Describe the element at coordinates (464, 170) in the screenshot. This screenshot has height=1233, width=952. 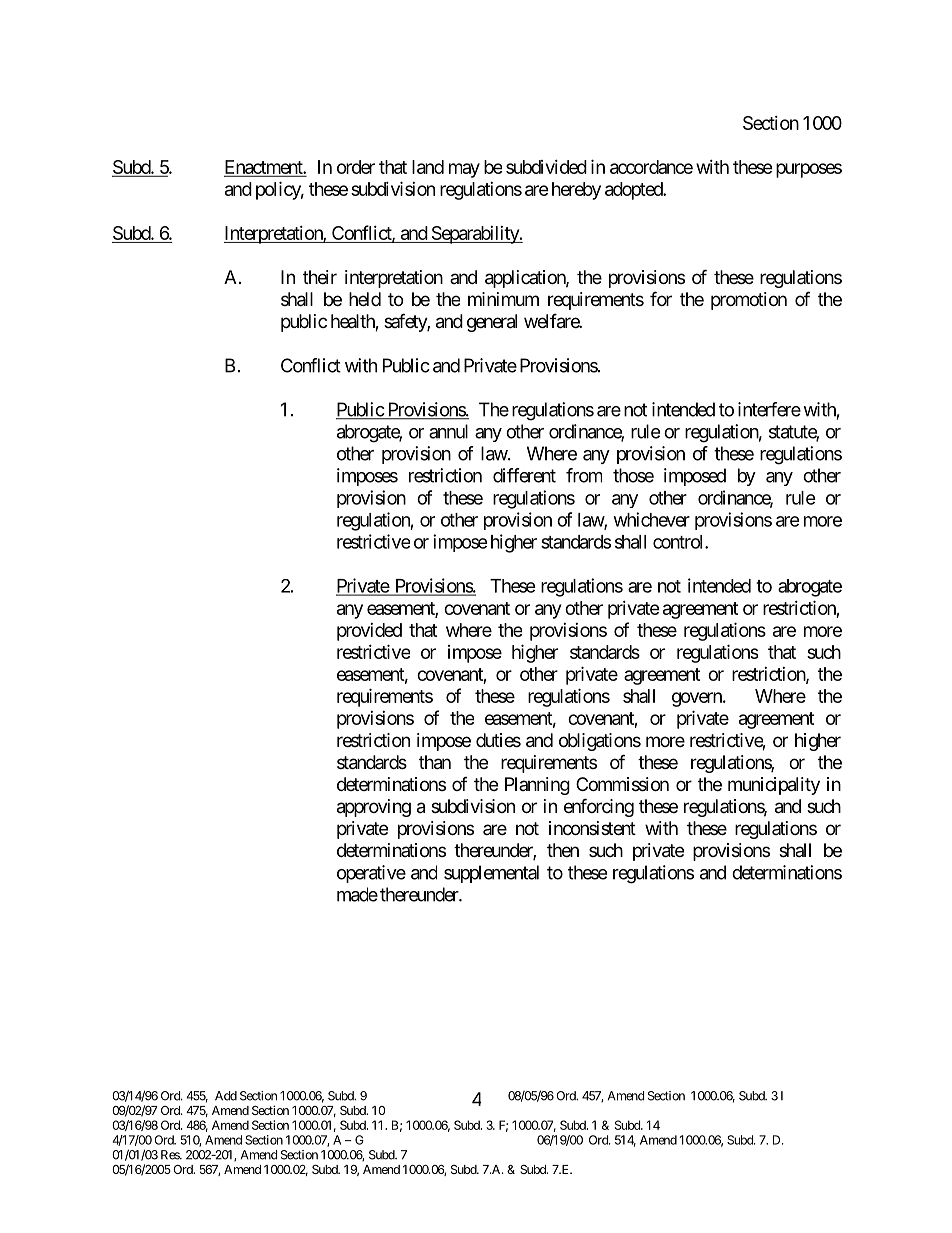
I see `may` at that location.
